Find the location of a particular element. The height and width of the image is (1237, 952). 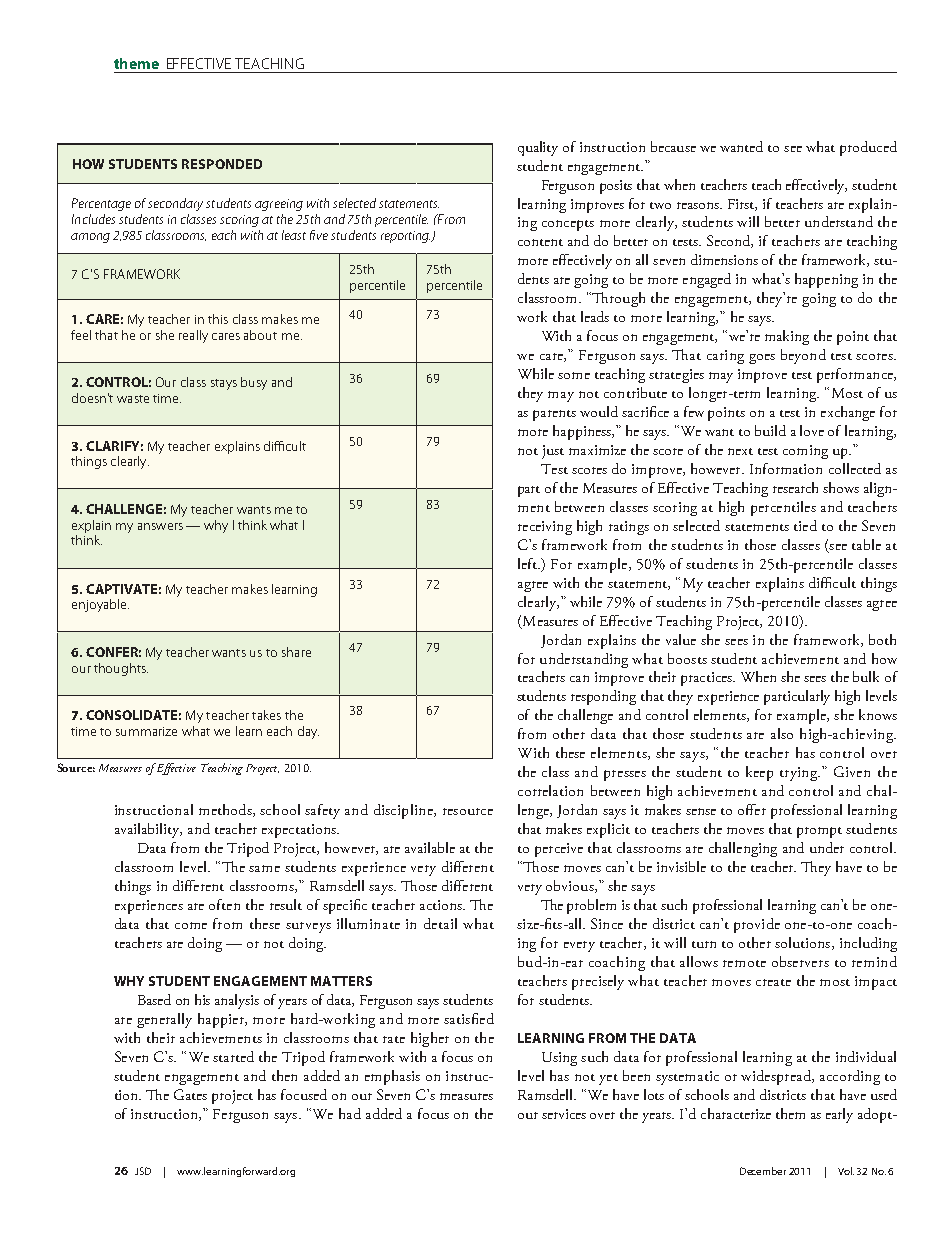

observers is located at coordinates (800, 961).
